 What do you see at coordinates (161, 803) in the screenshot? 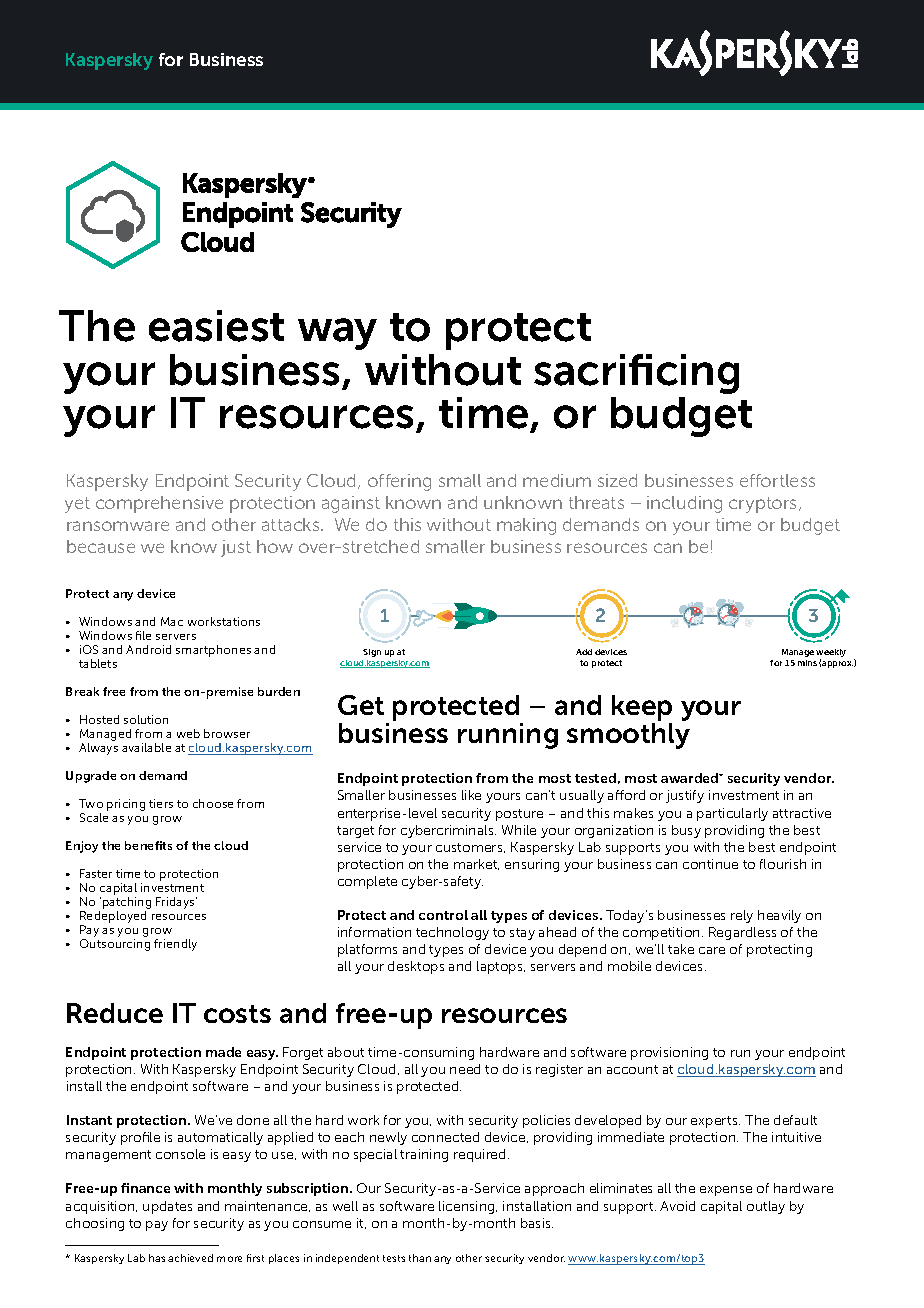
I see `tiers` at bounding box center [161, 803].
